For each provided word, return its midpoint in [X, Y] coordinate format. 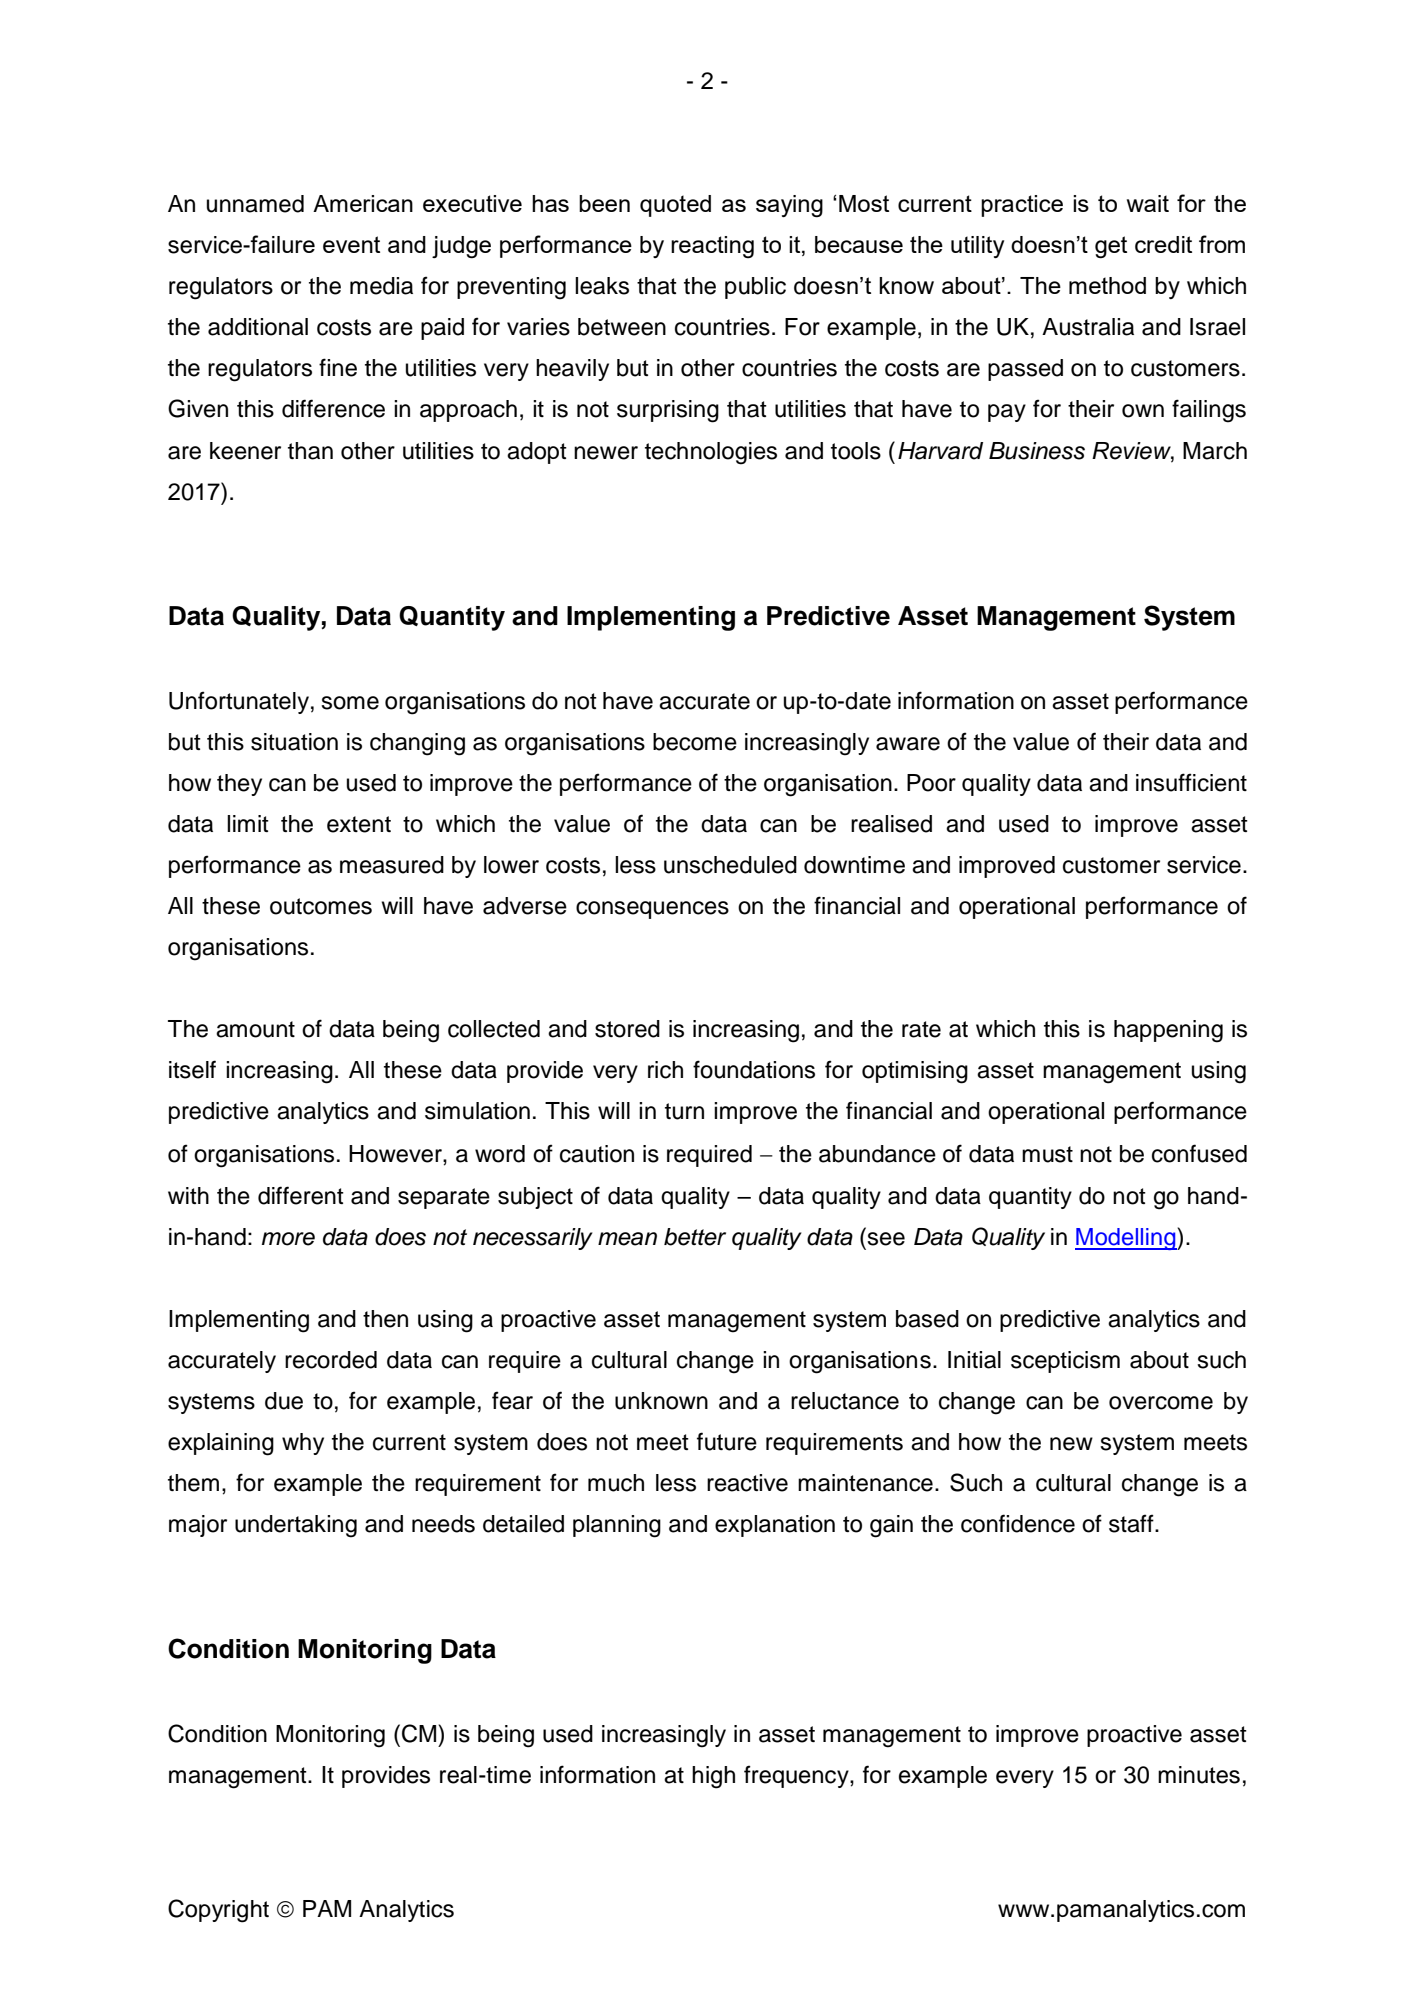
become [695, 742]
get [1111, 247]
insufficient [1191, 782]
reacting [712, 247]
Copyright [218, 1911]
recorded [331, 1360]
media [381, 286]
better [695, 1237]
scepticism [1065, 1362]
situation [294, 742]
